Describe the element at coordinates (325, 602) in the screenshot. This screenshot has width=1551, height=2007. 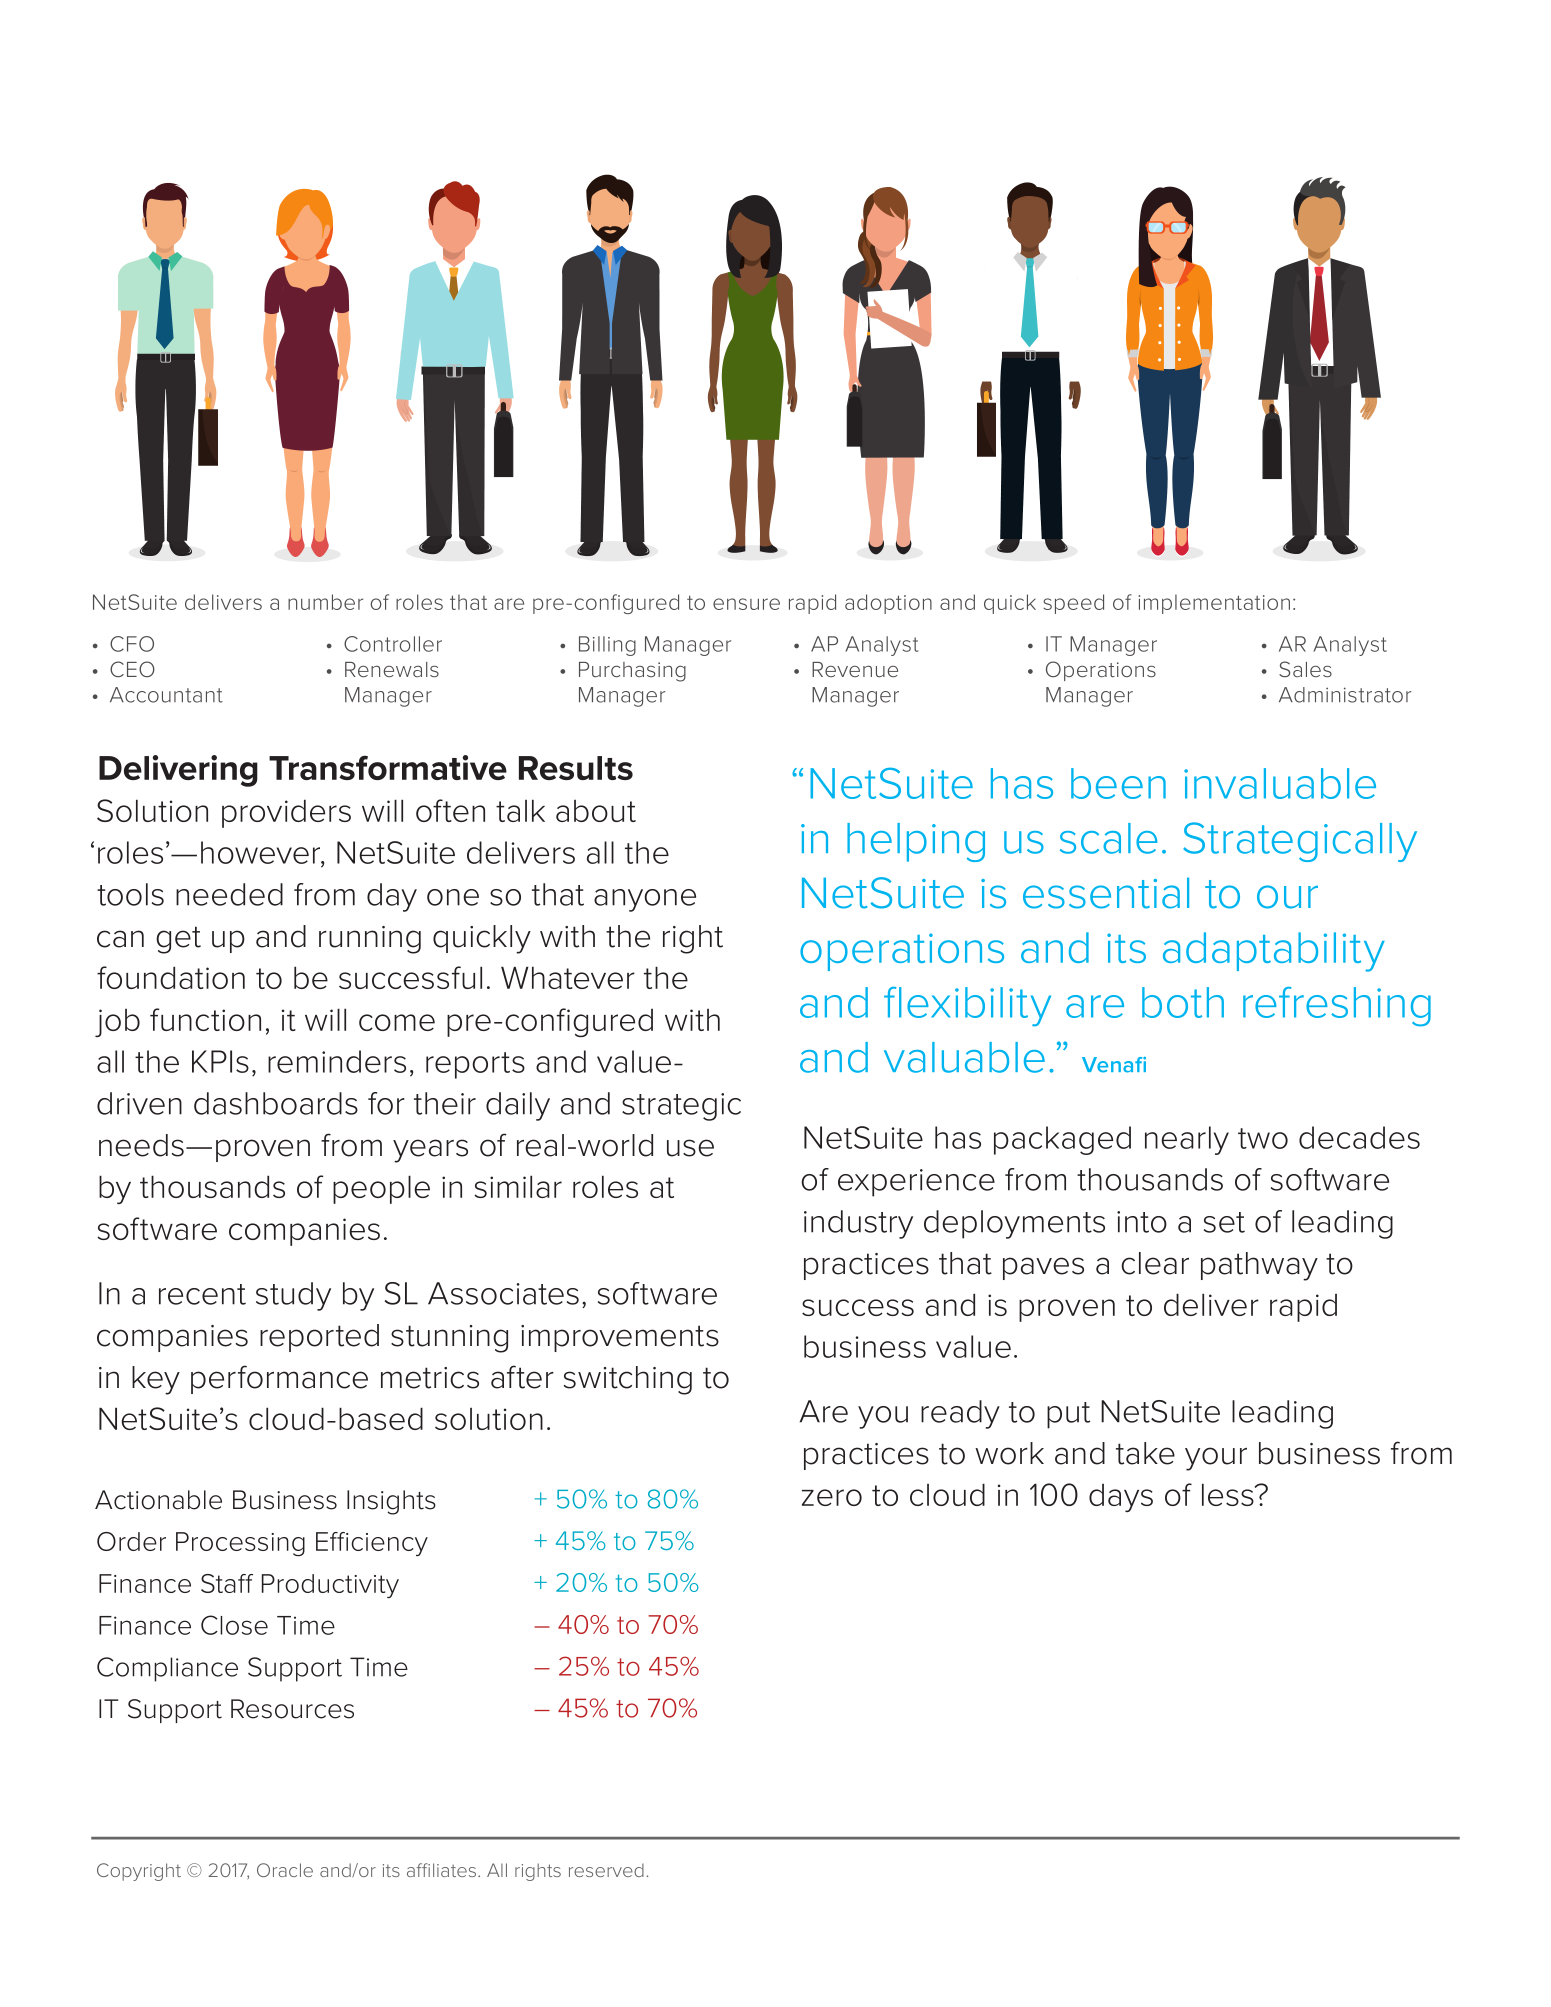
I see `number` at that location.
